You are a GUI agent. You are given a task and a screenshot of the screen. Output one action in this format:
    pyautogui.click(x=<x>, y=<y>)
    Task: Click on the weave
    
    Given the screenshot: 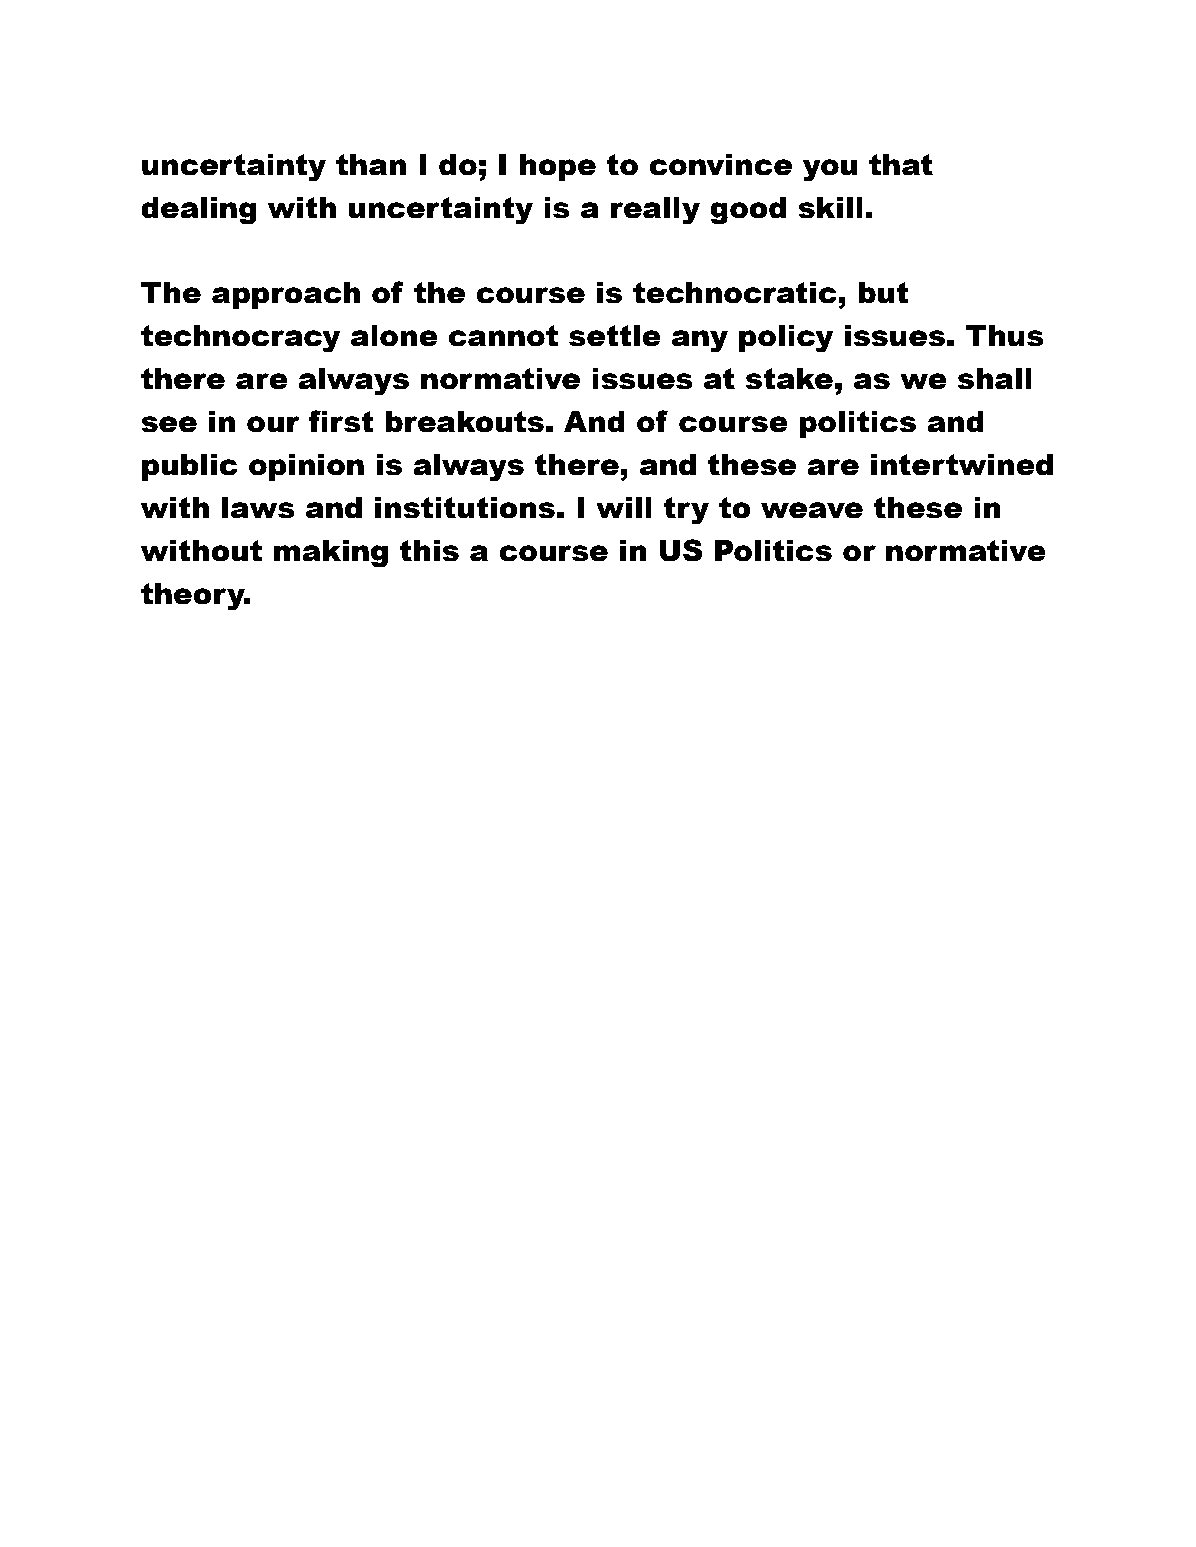 What is the action you would take?
    pyautogui.click(x=812, y=510)
